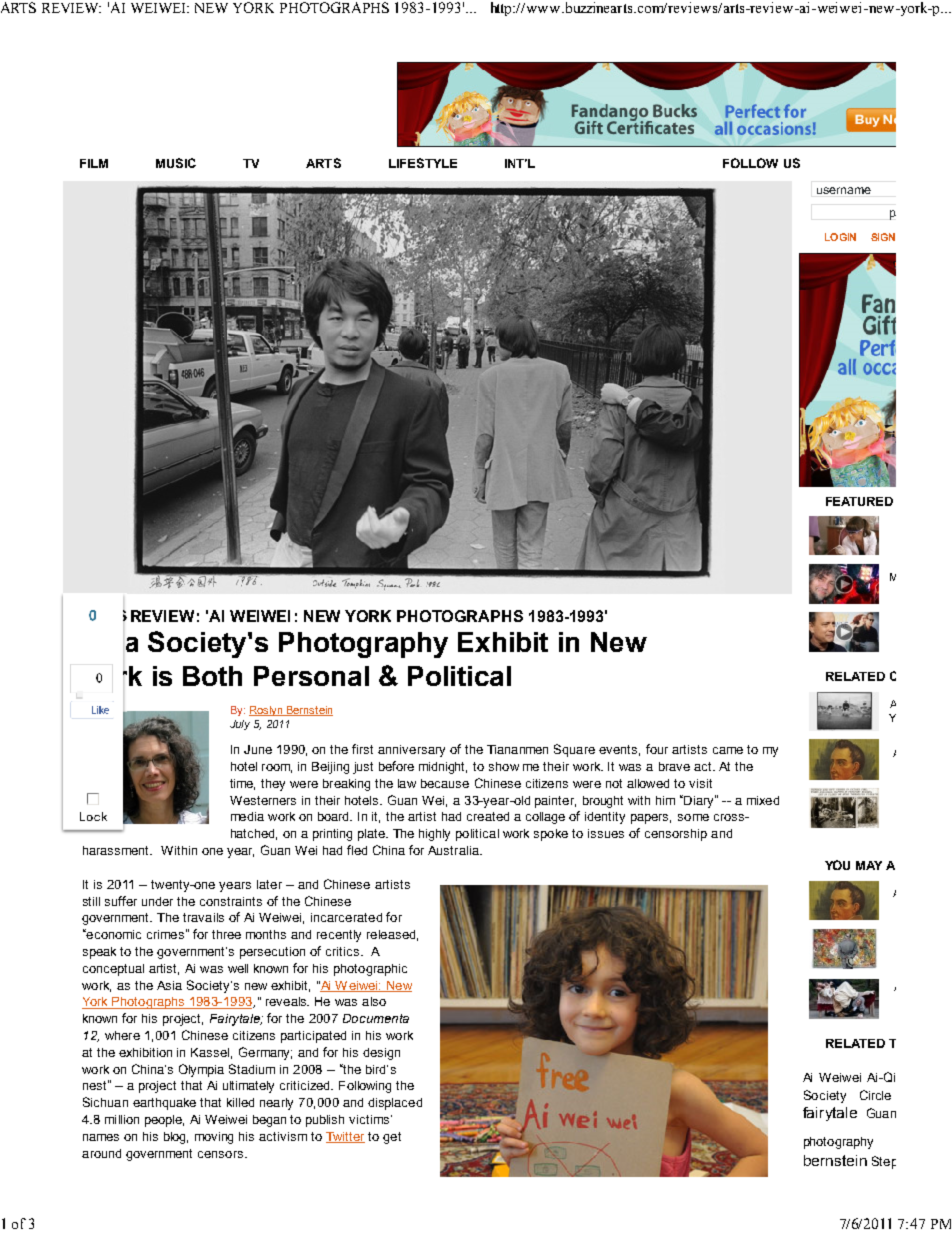 Image resolution: width=952 pixels, height=1233 pixels. What do you see at coordinates (395, 1104) in the image?
I see `displaced` at bounding box center [395, 1104].
